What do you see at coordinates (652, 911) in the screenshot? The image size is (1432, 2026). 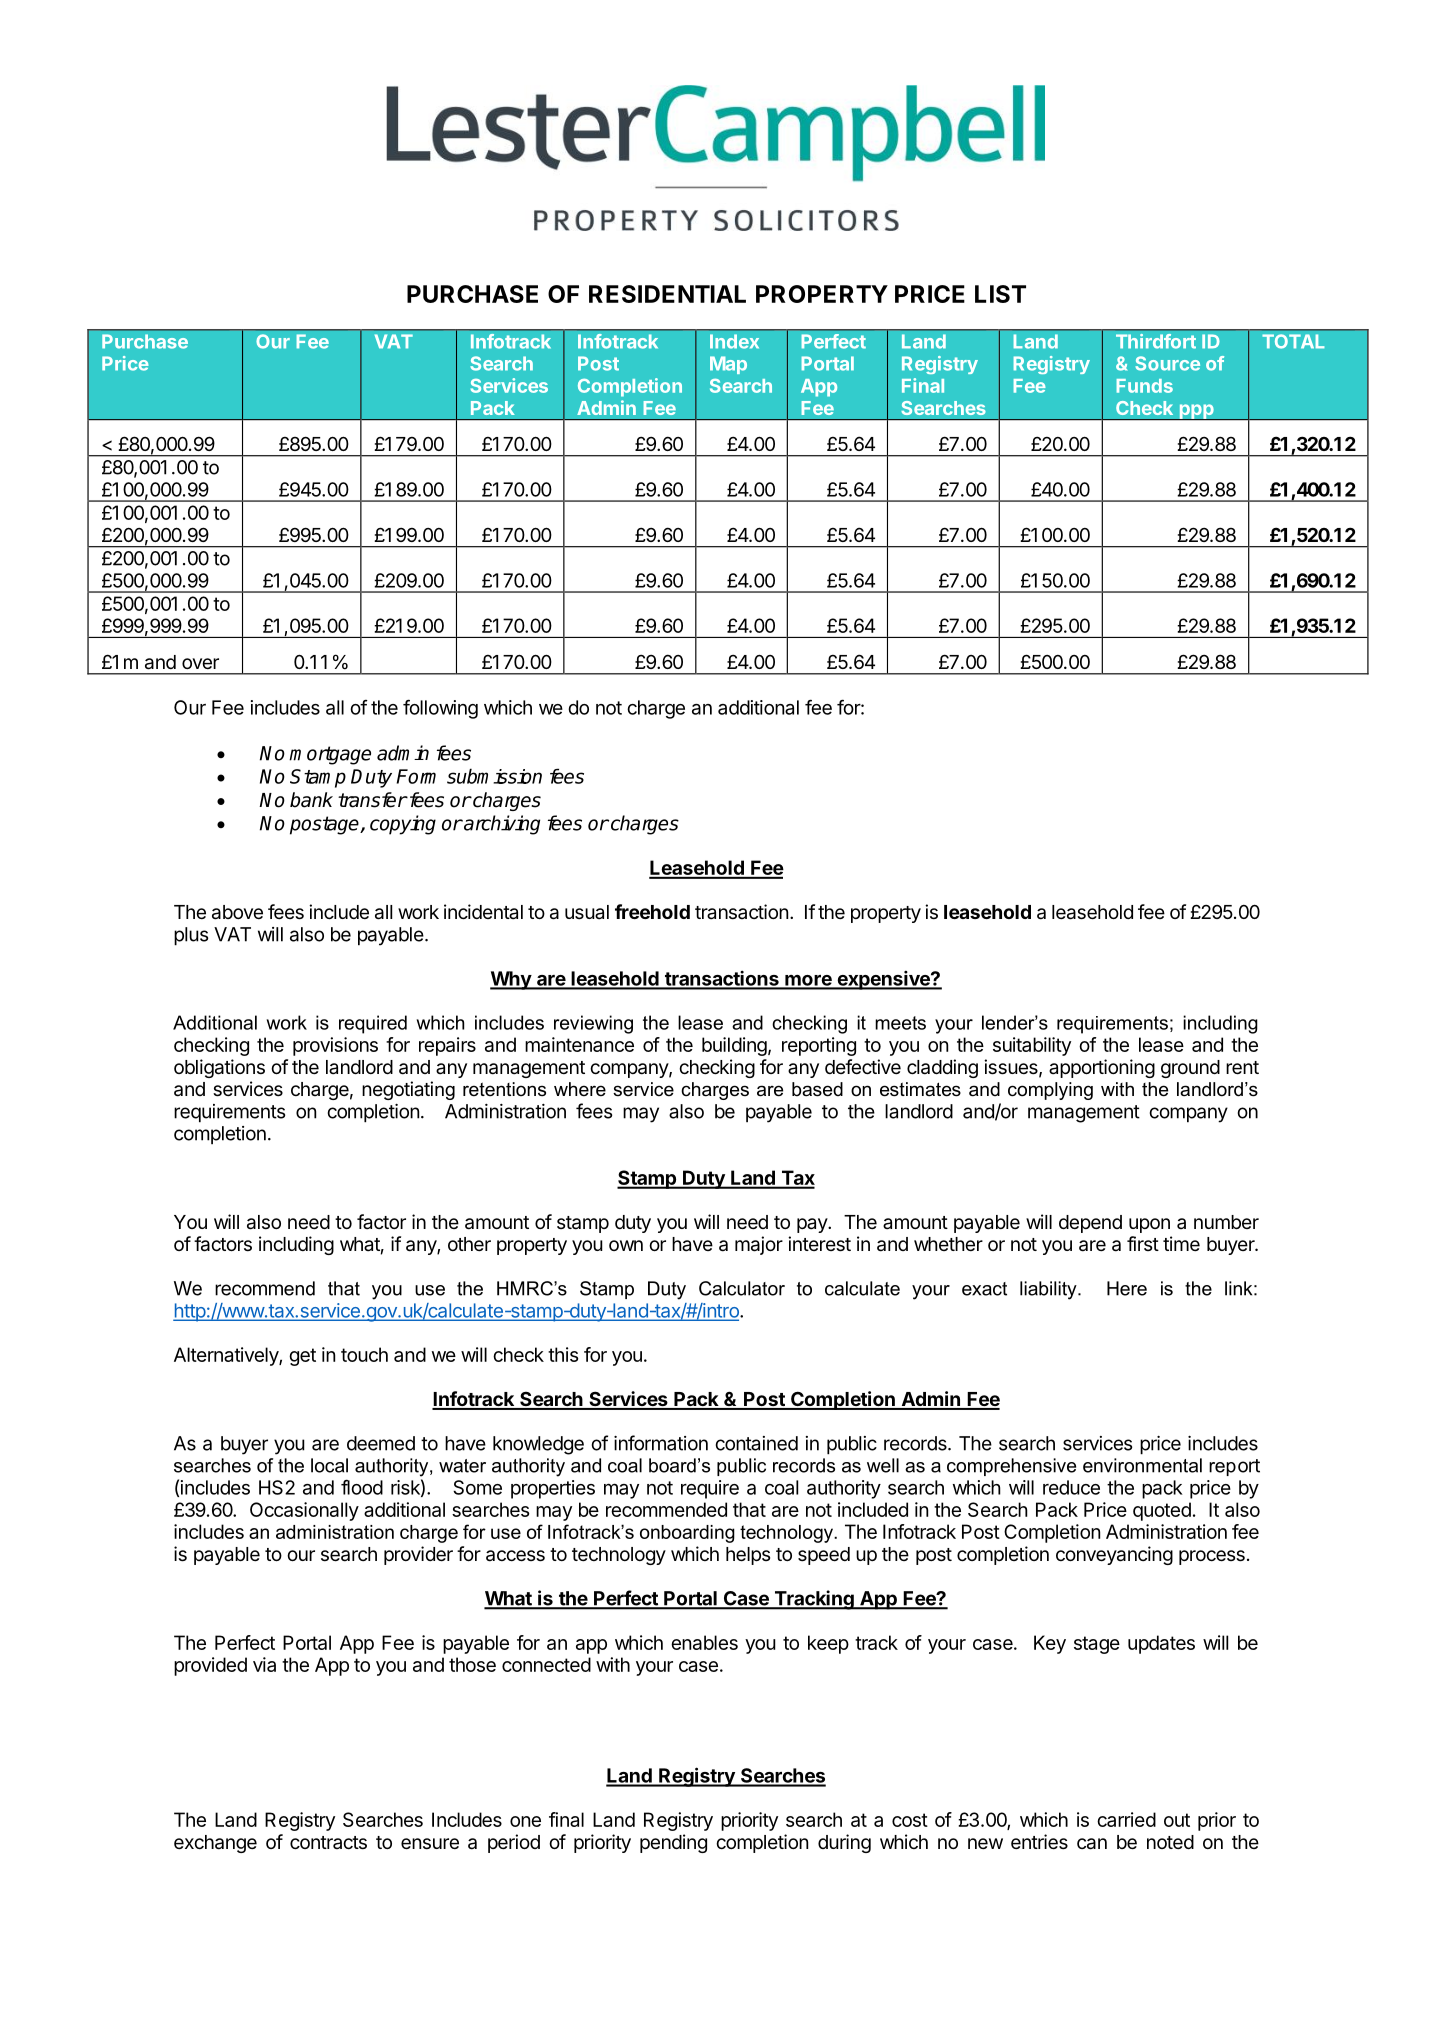 I see `freehold` at bounding box center [652, 911].
